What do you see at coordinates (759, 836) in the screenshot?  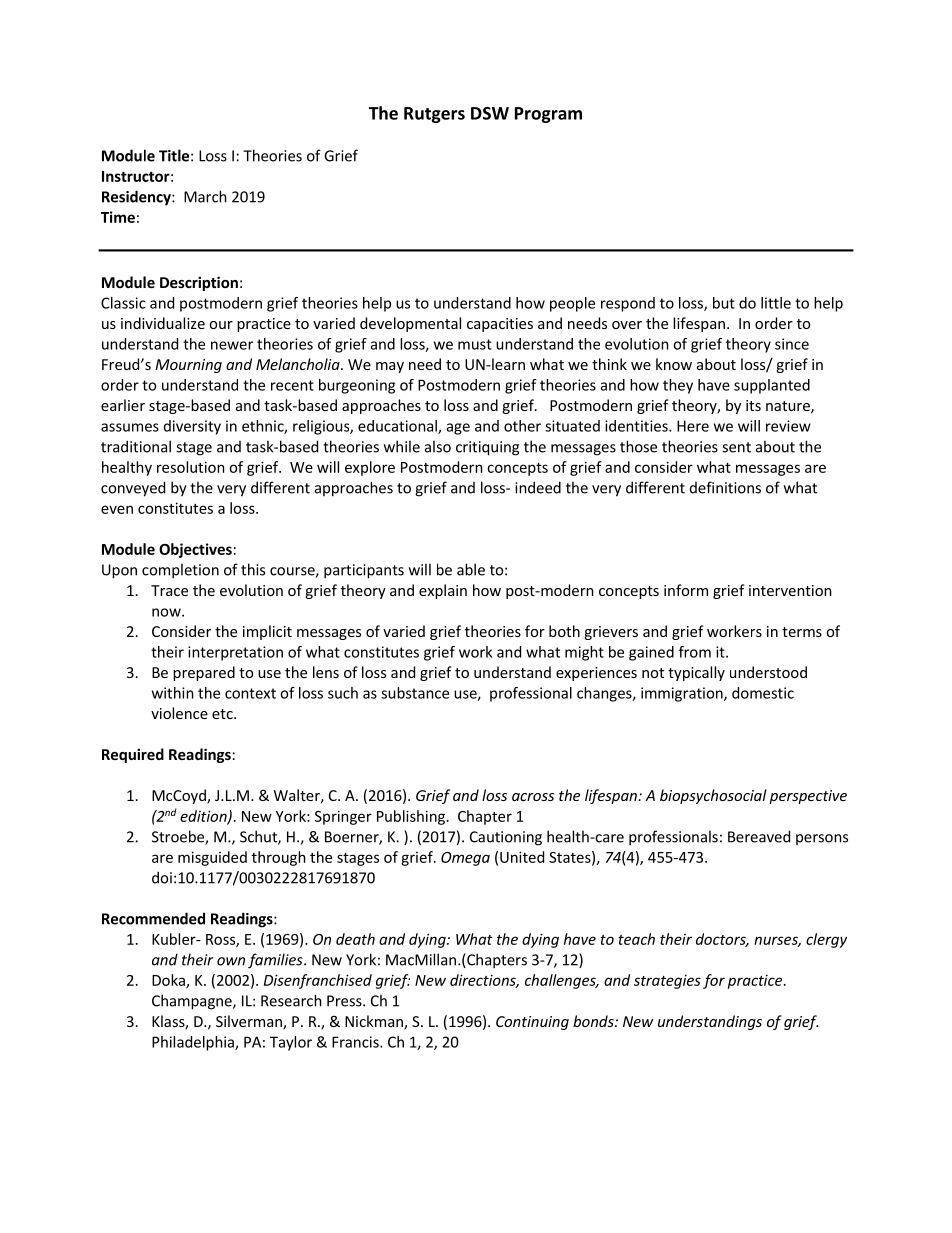 I see `Bereaved` at bounding box center [759, 836].
